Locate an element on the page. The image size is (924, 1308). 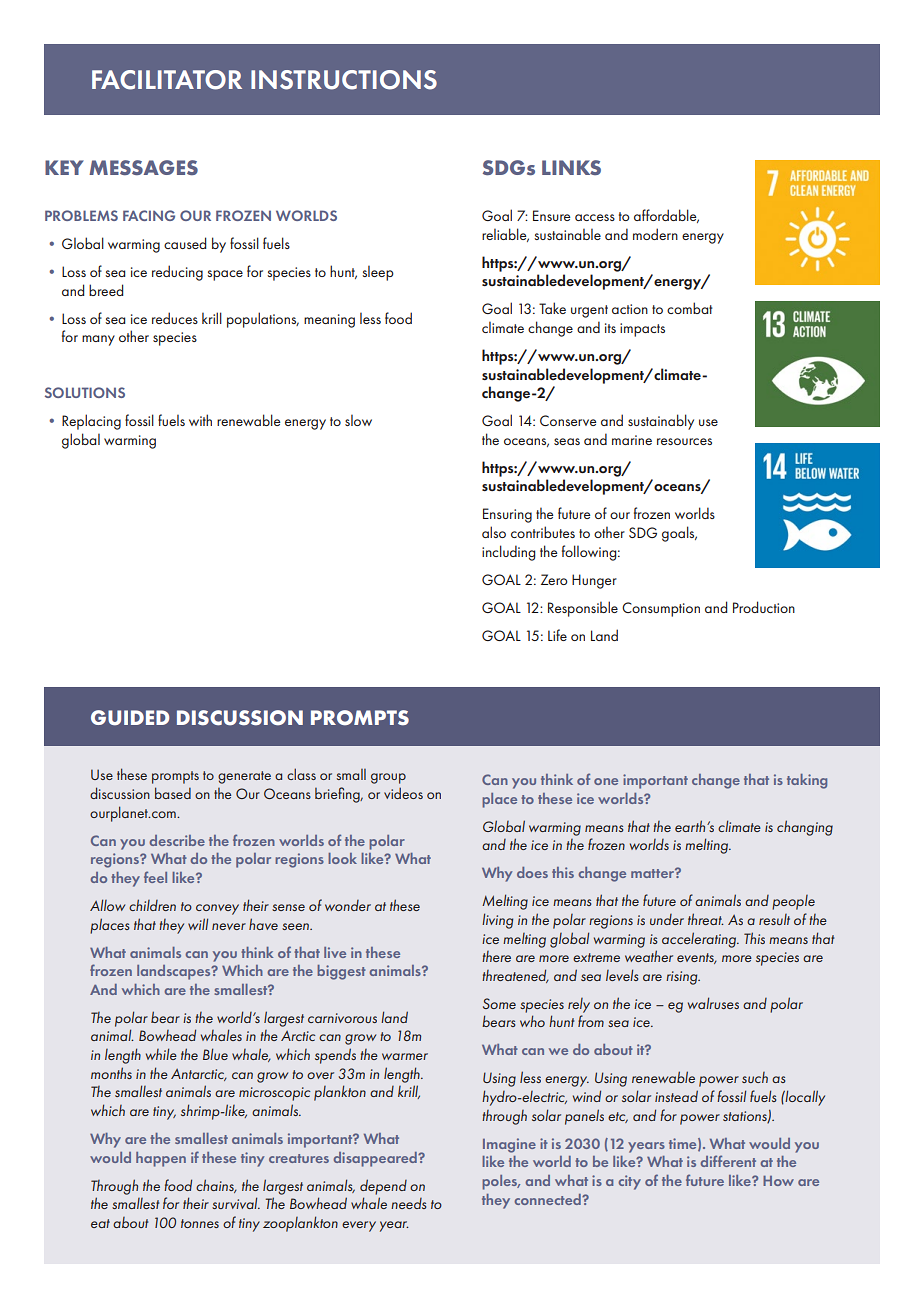
INSTRUCTIONS is located at coordinates (344, 80).
